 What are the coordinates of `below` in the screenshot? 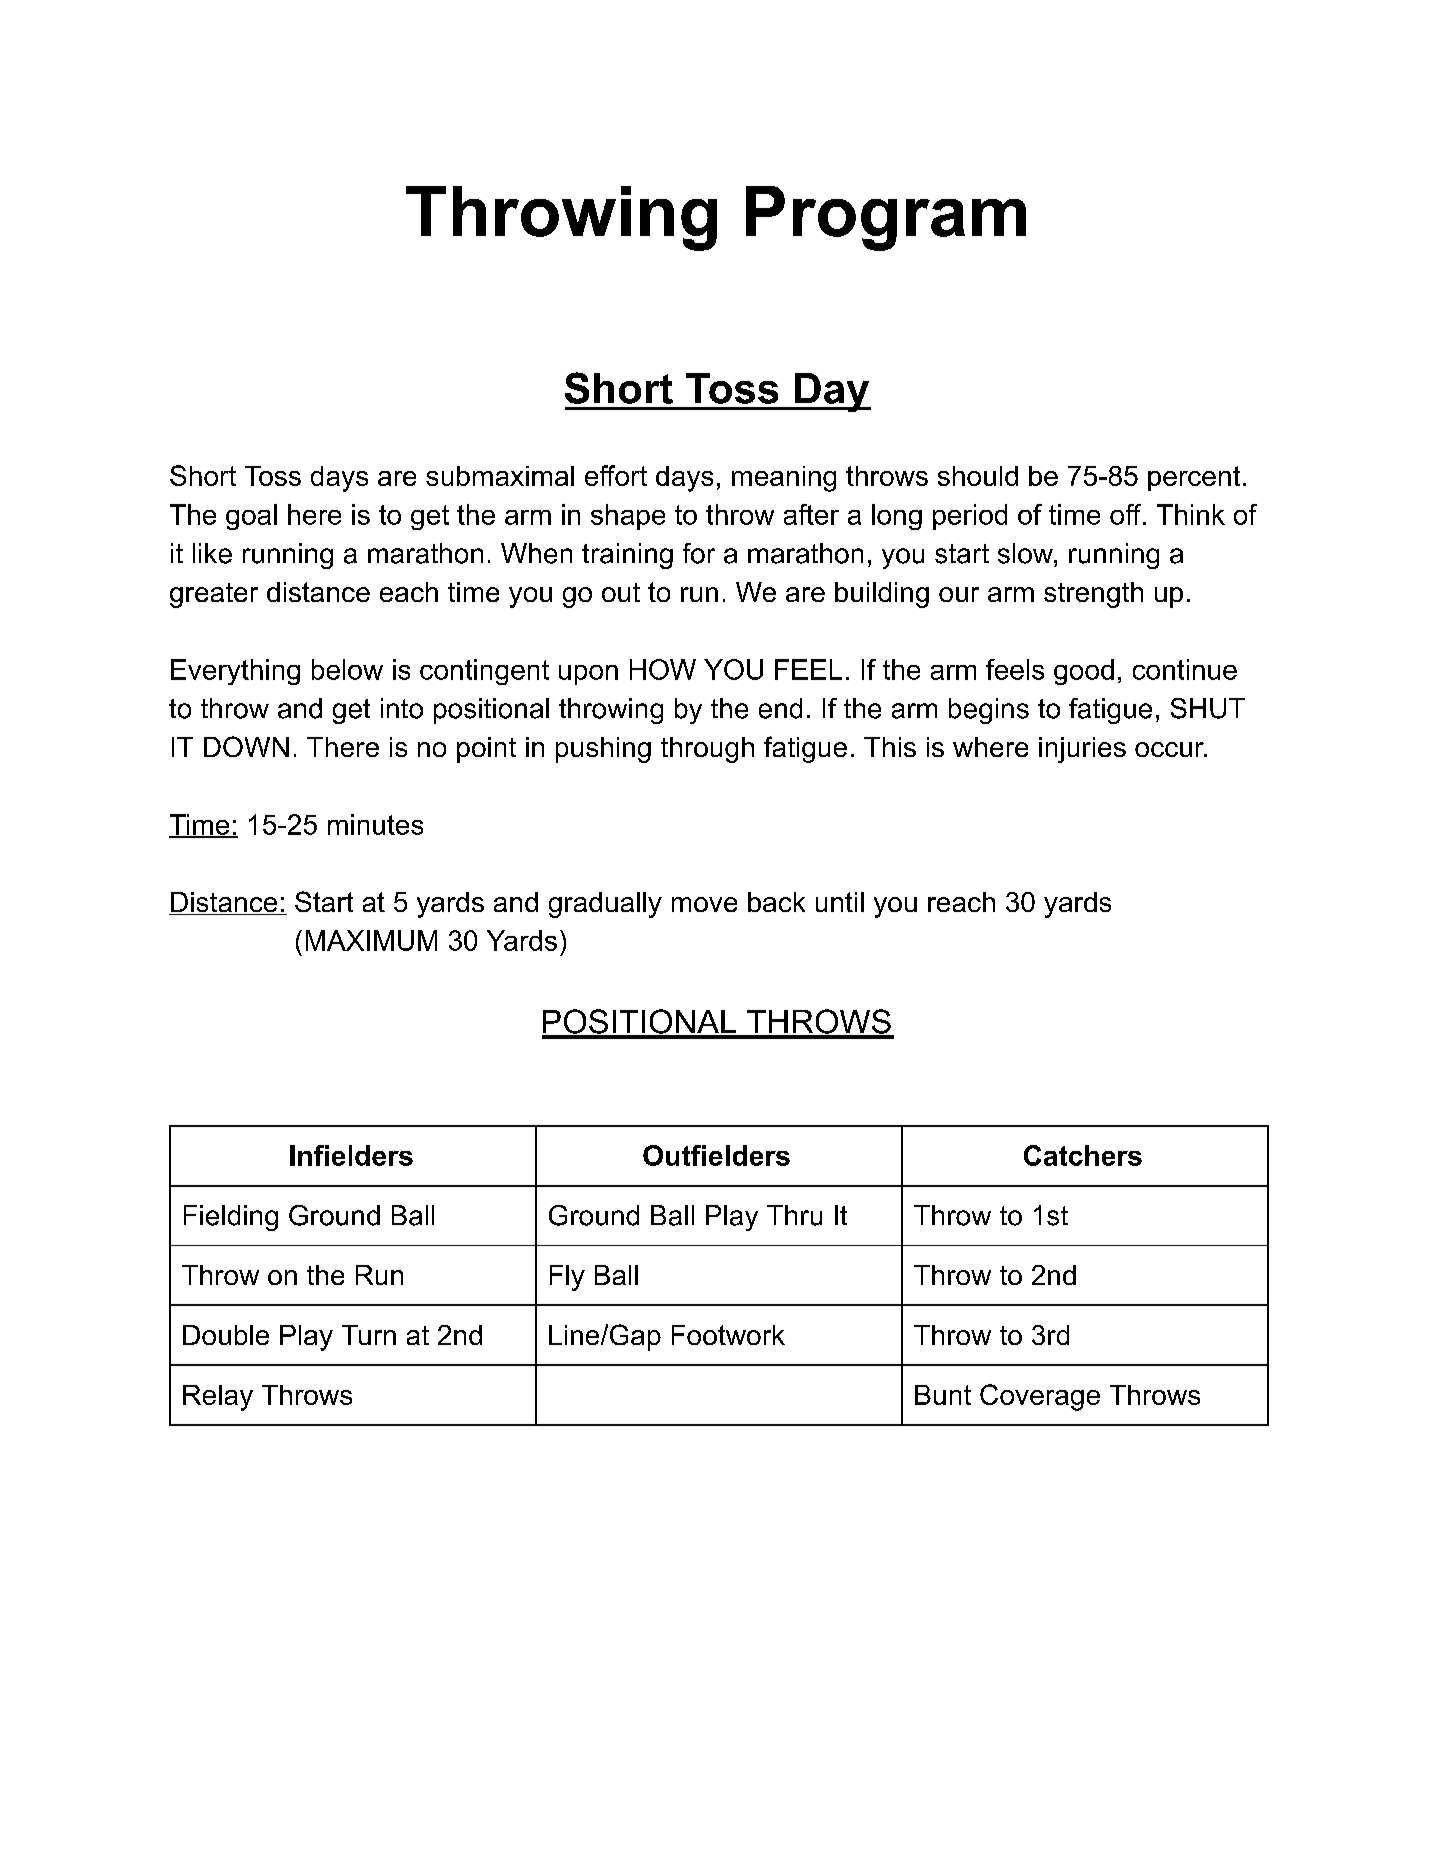 It's located at (347, 669).
